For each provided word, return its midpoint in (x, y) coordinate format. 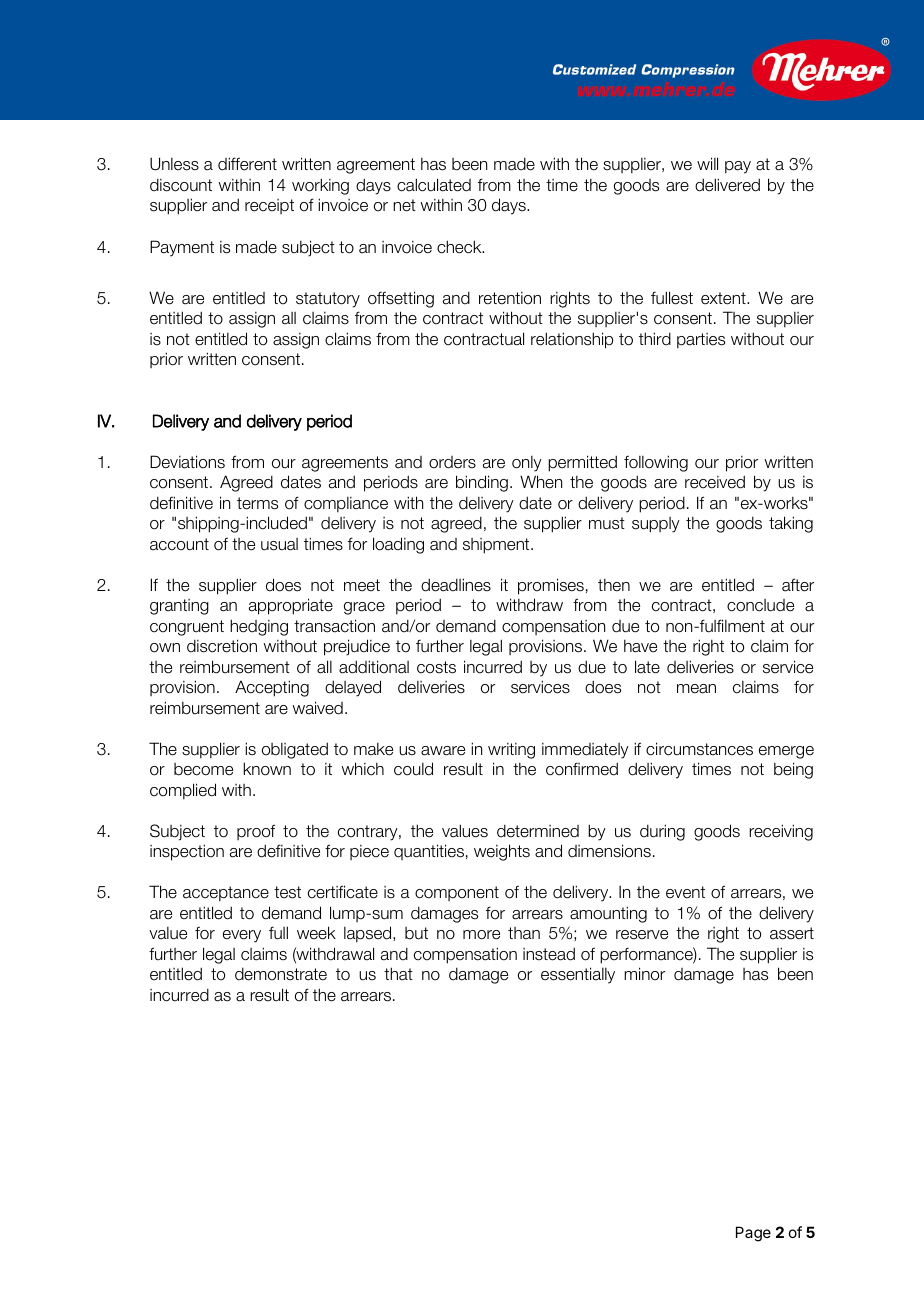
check (460, 247)
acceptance (226, 894)
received (715, 482)
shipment (497, 546)
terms (257, 503)
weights (502, 852)
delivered (727, 185)
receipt (269, 206)
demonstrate (281, 974)
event (685, 892)
